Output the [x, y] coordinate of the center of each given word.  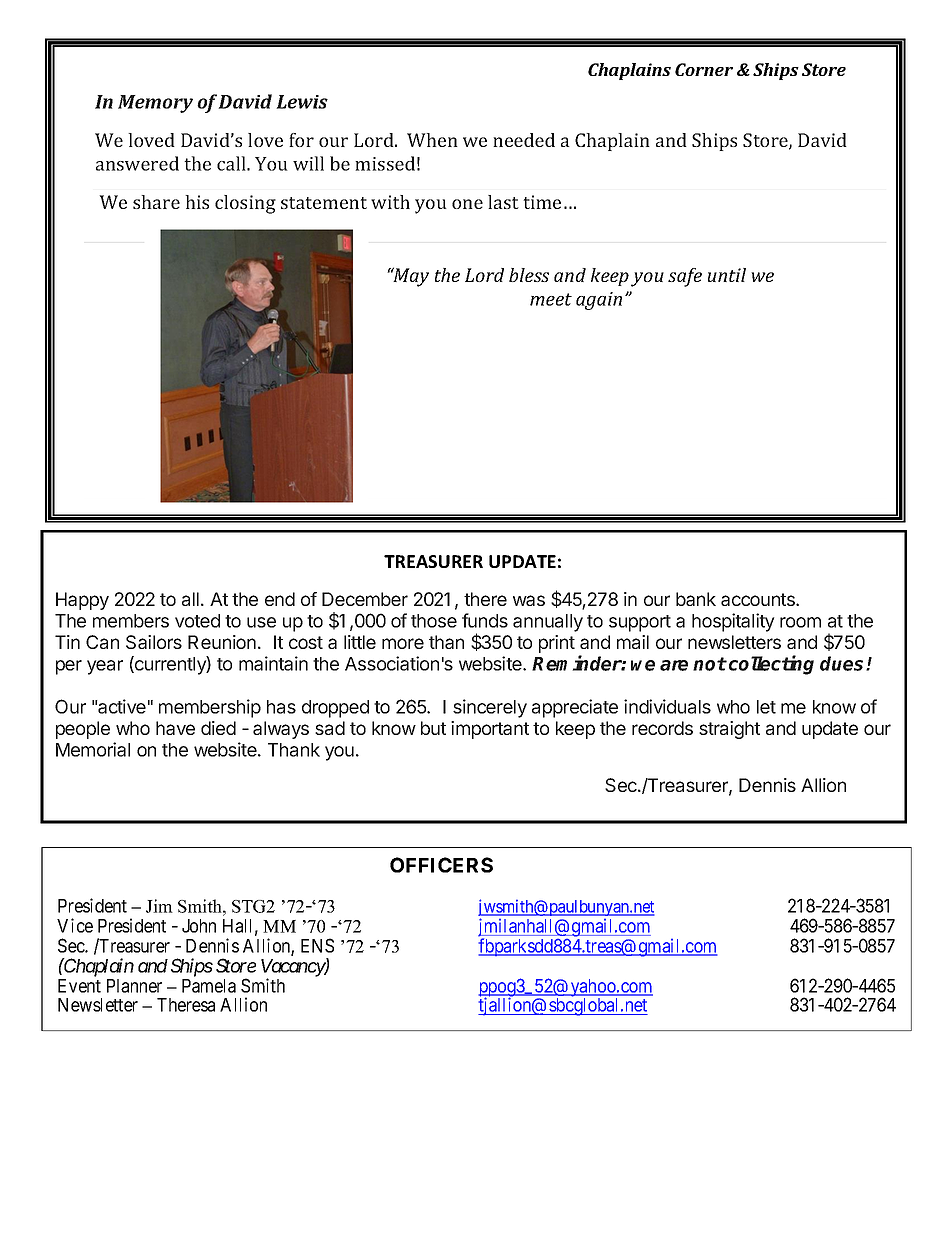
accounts [759, 599]
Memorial [93, 749]
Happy [82, 601]
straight [729, 730]
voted [197, 621]
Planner [134, 986]
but [433, 728]
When [432, 140]
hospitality [733, 622]
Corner [704, 69]
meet [551, 299]
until [727, 275]
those [434, 621]
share [156, 202]
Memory [155, 104]
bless [529, 275]
